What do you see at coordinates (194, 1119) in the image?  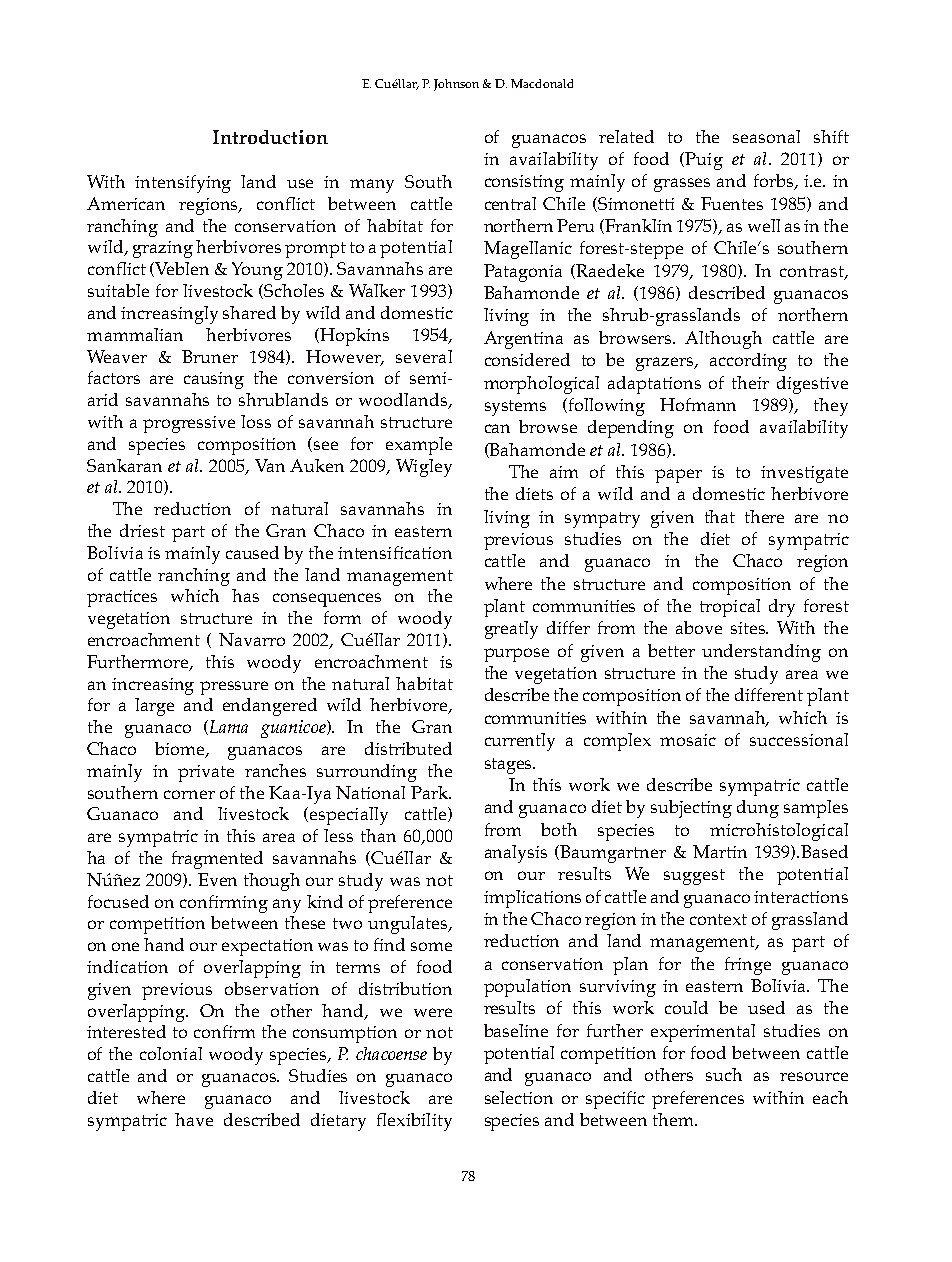 I see `have` at bounding box center [194, 1119].
